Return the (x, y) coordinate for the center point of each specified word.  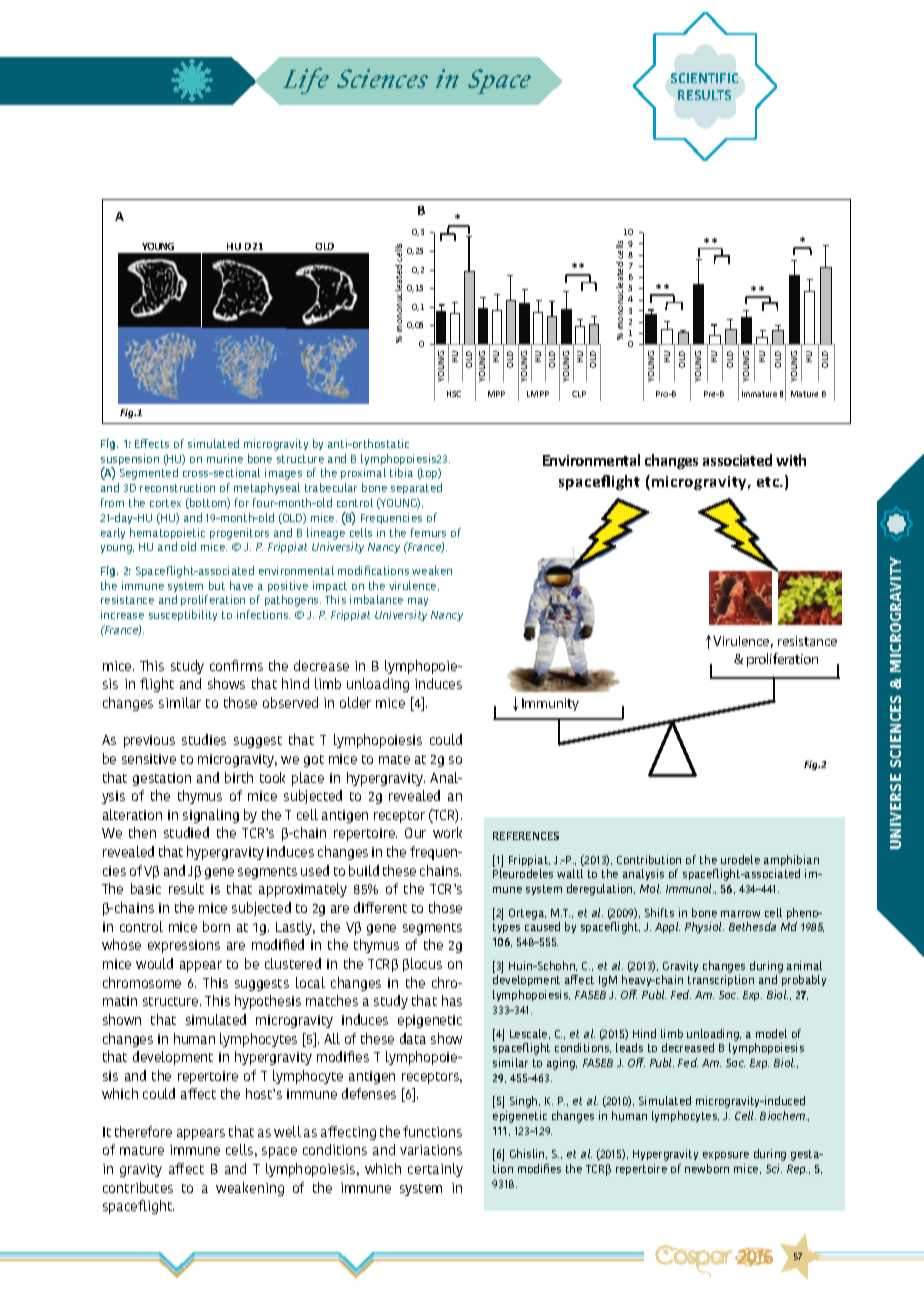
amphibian (791, 860)
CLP (579, 394)
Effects (152, 443)
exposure (726, 1156)
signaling (211, 816)
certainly (435, 1170)
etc (769, 482)
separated (416, 488)
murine (225, 458)
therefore (143, 1131)
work (447, 832)
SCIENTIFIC (704, 78)
